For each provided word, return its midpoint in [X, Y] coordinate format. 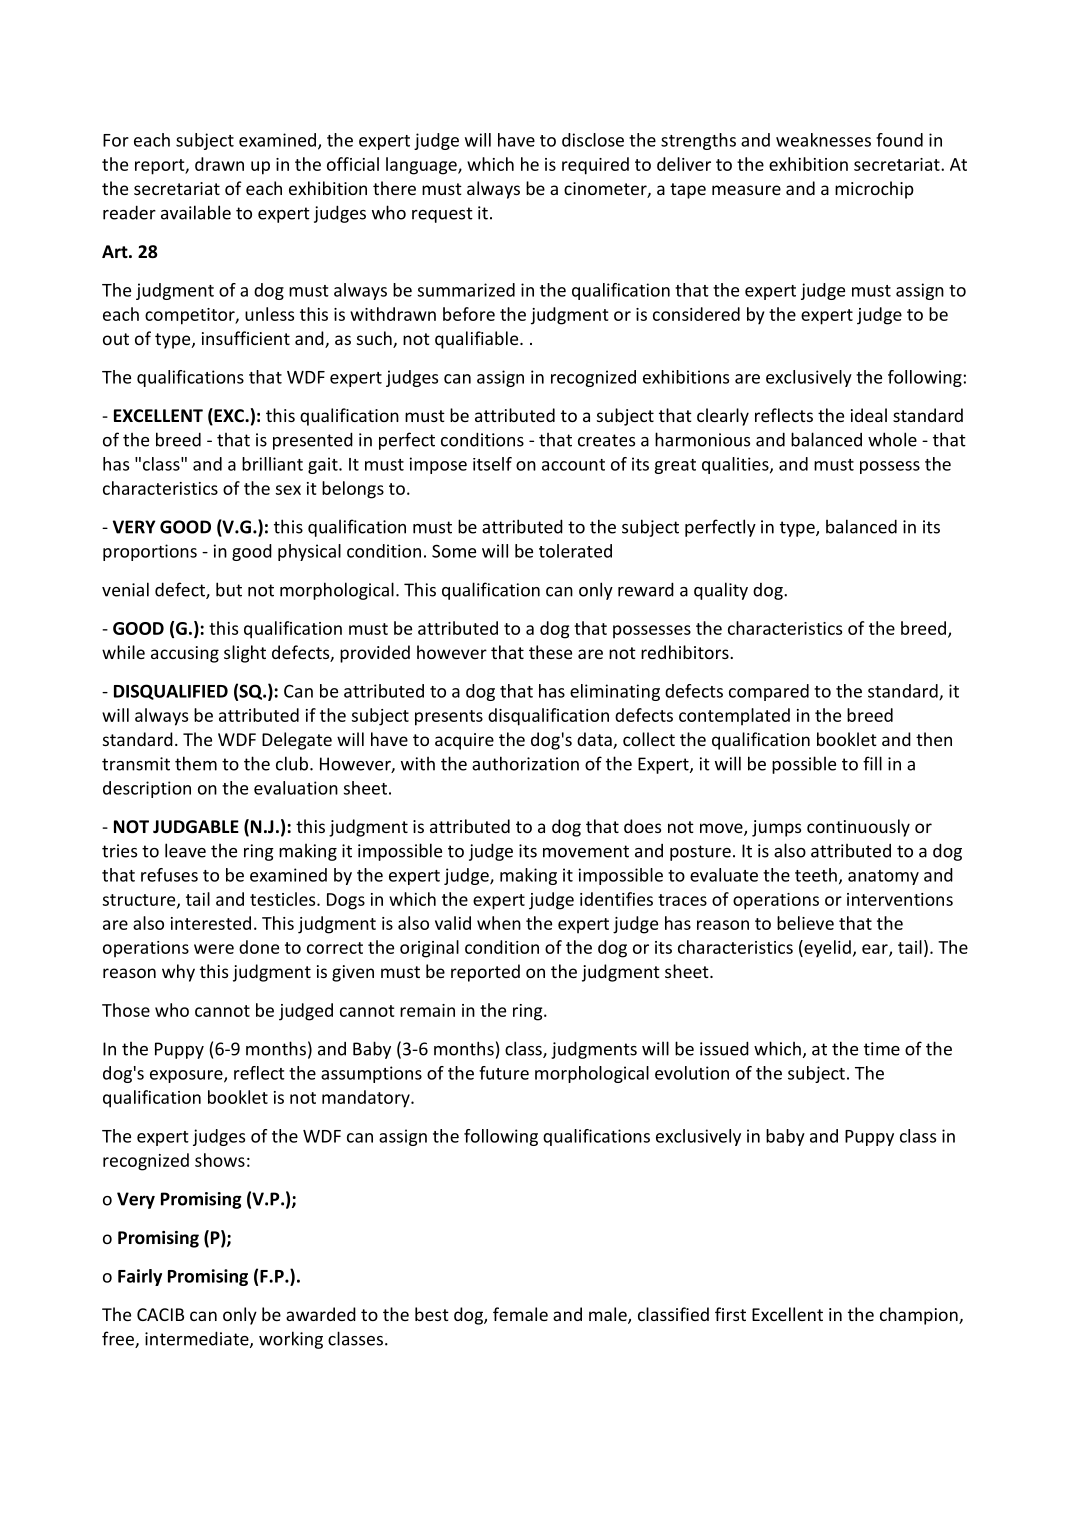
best [432, 1314]
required [595, 166]
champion [920, 1316]
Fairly [140, 1277]
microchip [874, 190]
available [196, 212]
